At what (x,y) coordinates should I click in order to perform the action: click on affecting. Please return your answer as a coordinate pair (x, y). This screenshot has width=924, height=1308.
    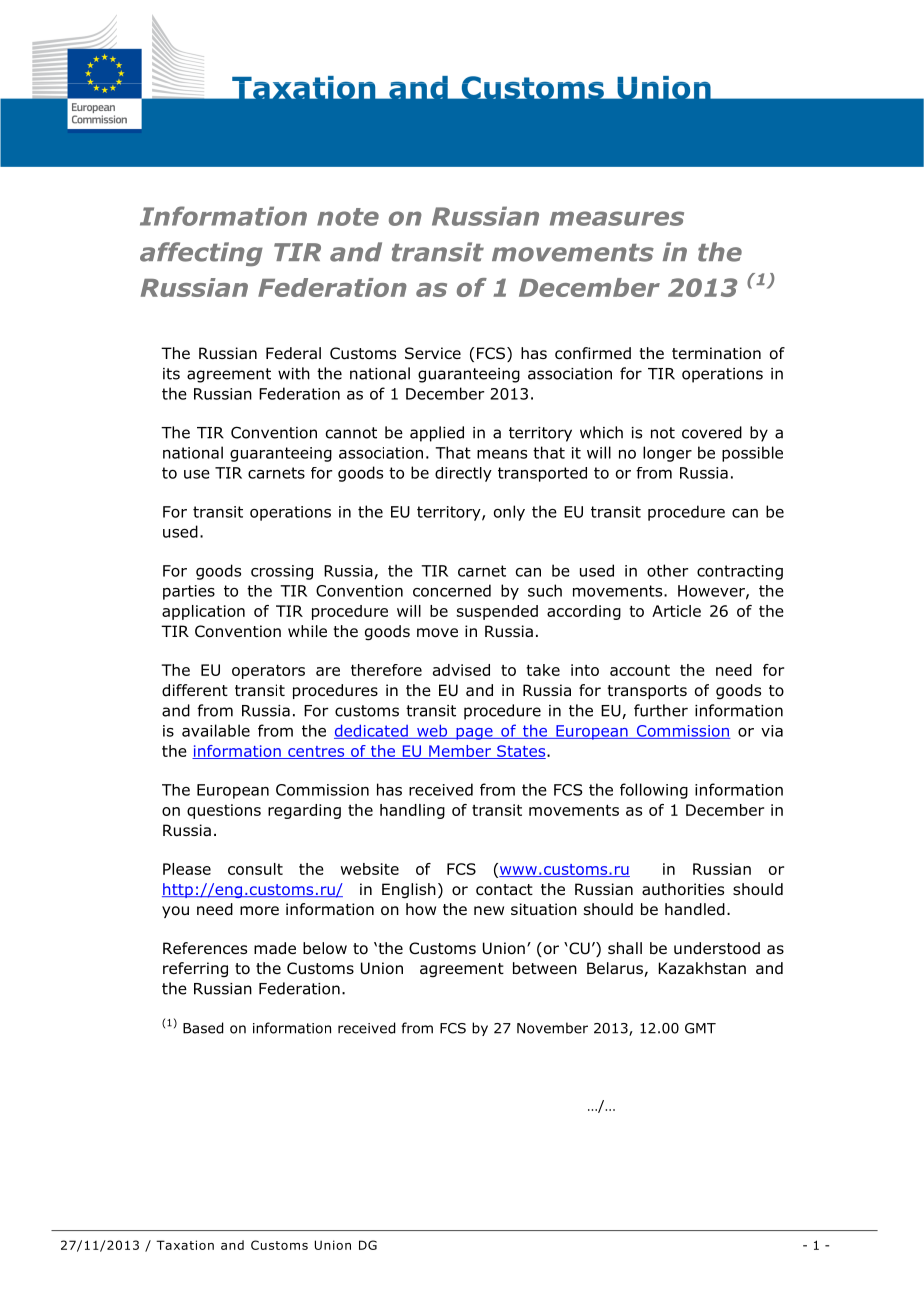
    Looking at the image, I should click on (201, 254).
